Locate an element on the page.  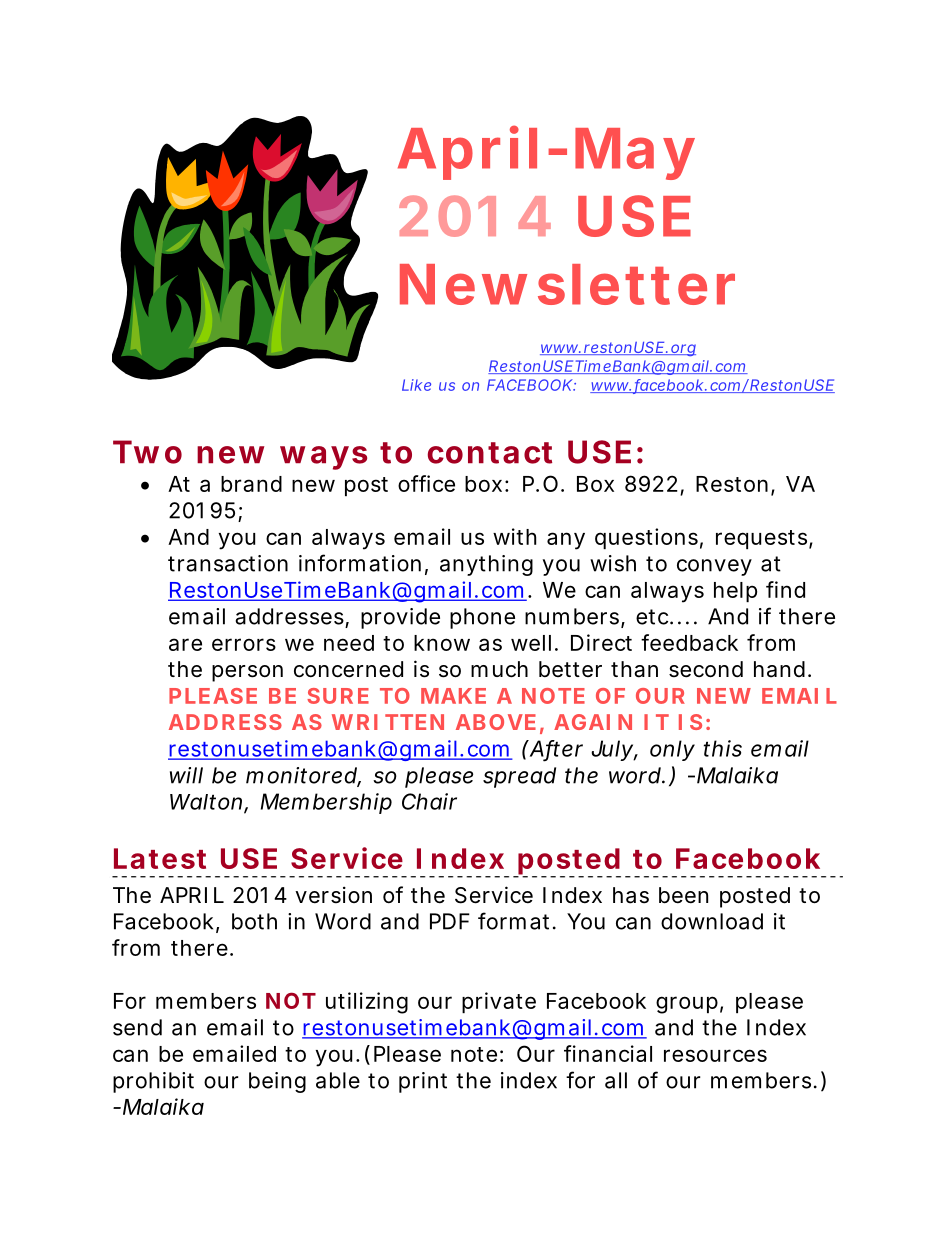
PDF is located at coordinates (450, 921).
